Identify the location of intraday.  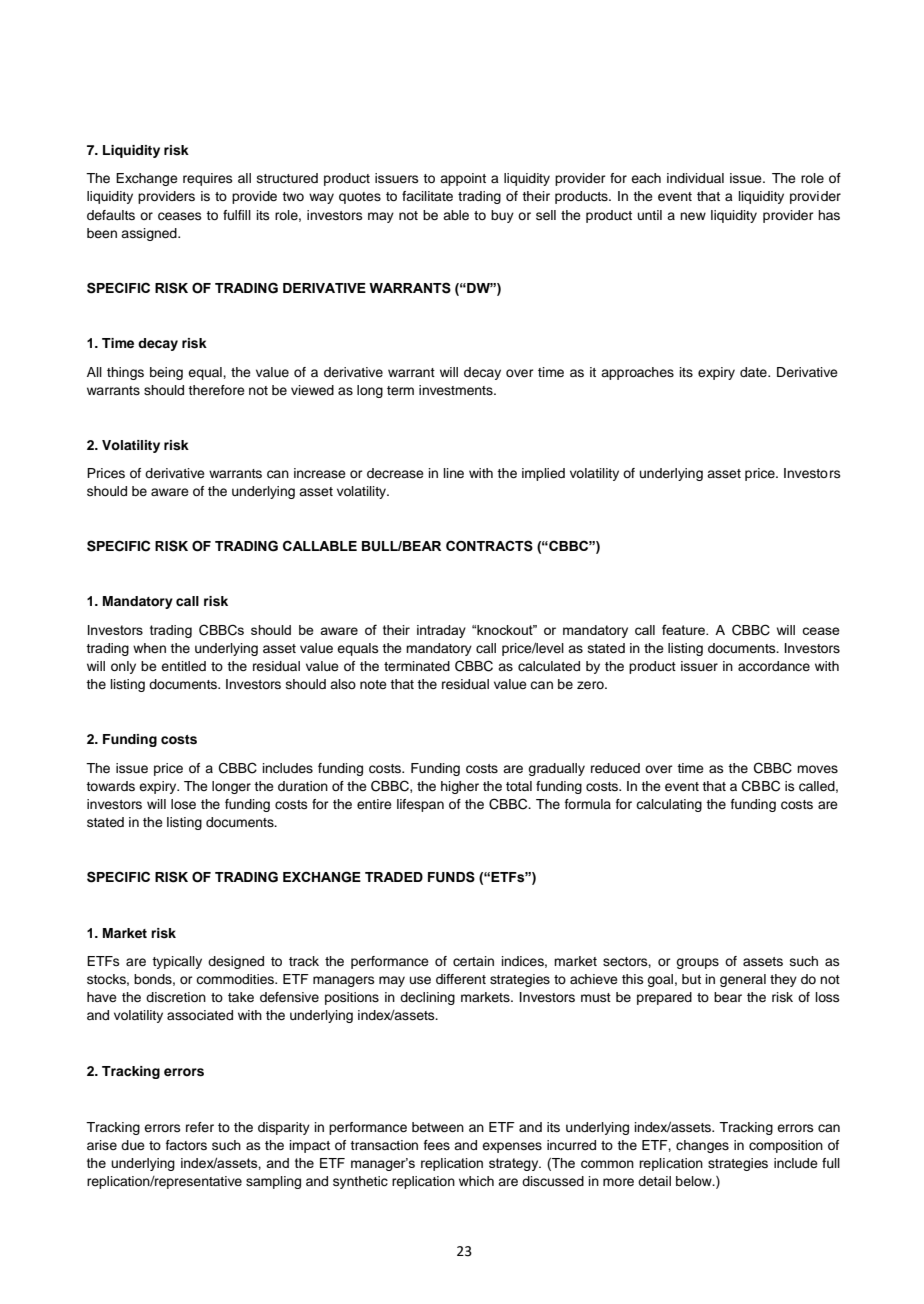
(441, 631).
